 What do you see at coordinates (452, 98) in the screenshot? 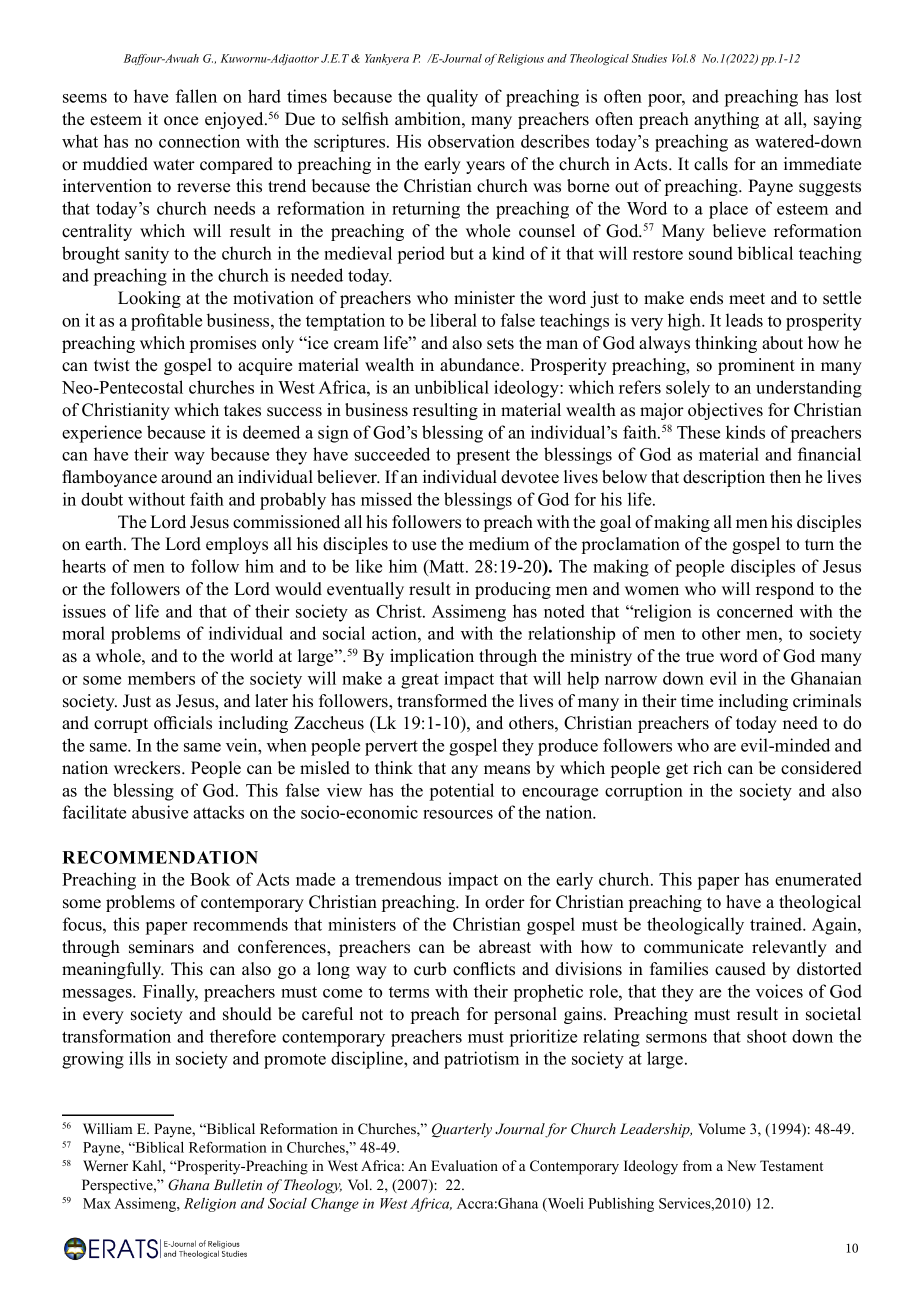
I see `quality` at bounding box center [452, 98].
